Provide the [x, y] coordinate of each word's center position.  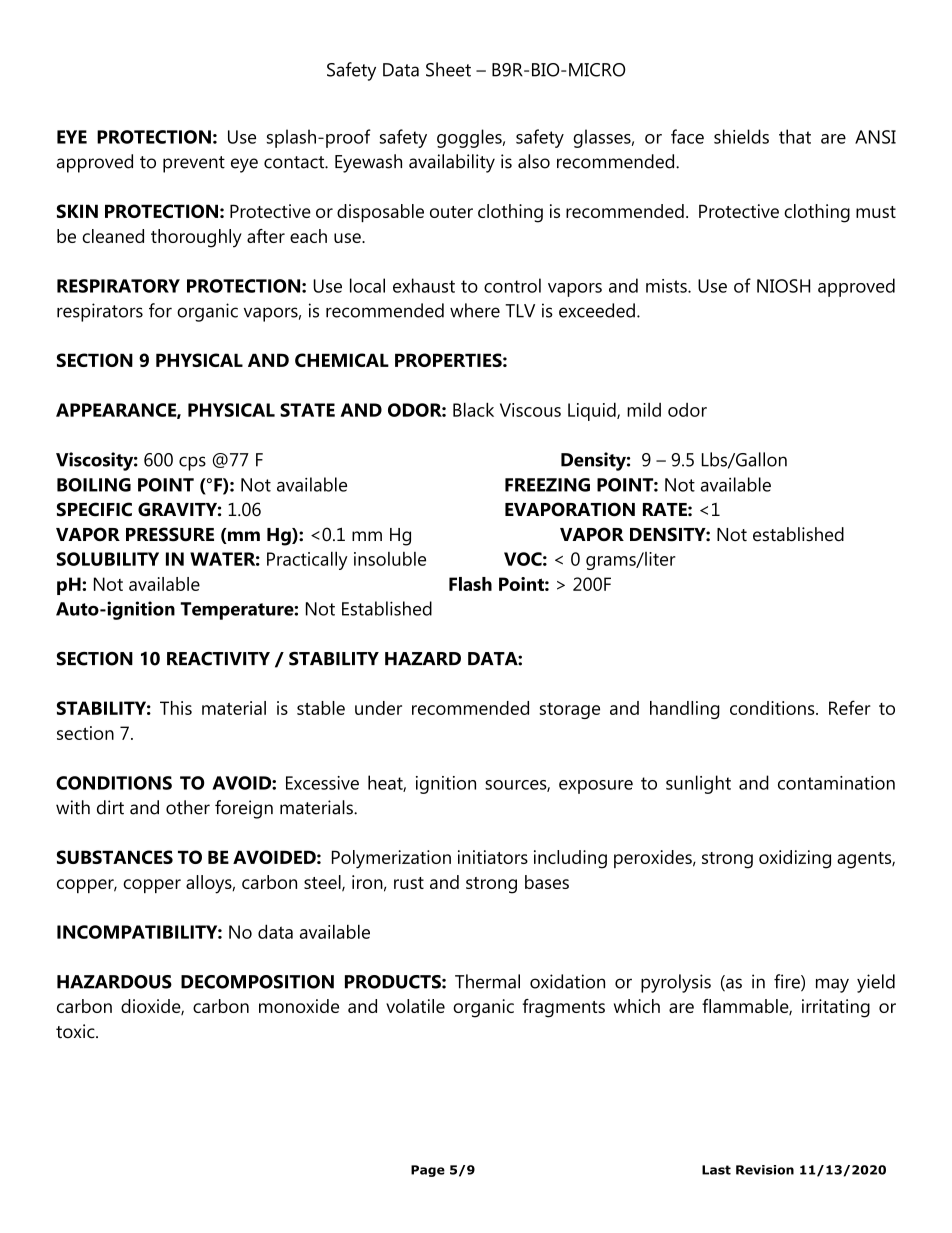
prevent [194, 164]
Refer [850, 707]
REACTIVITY [218, 659]
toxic [76, 1031]
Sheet [448, 69]
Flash [470, 584]
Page [428, 1171]
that [795, 136]
